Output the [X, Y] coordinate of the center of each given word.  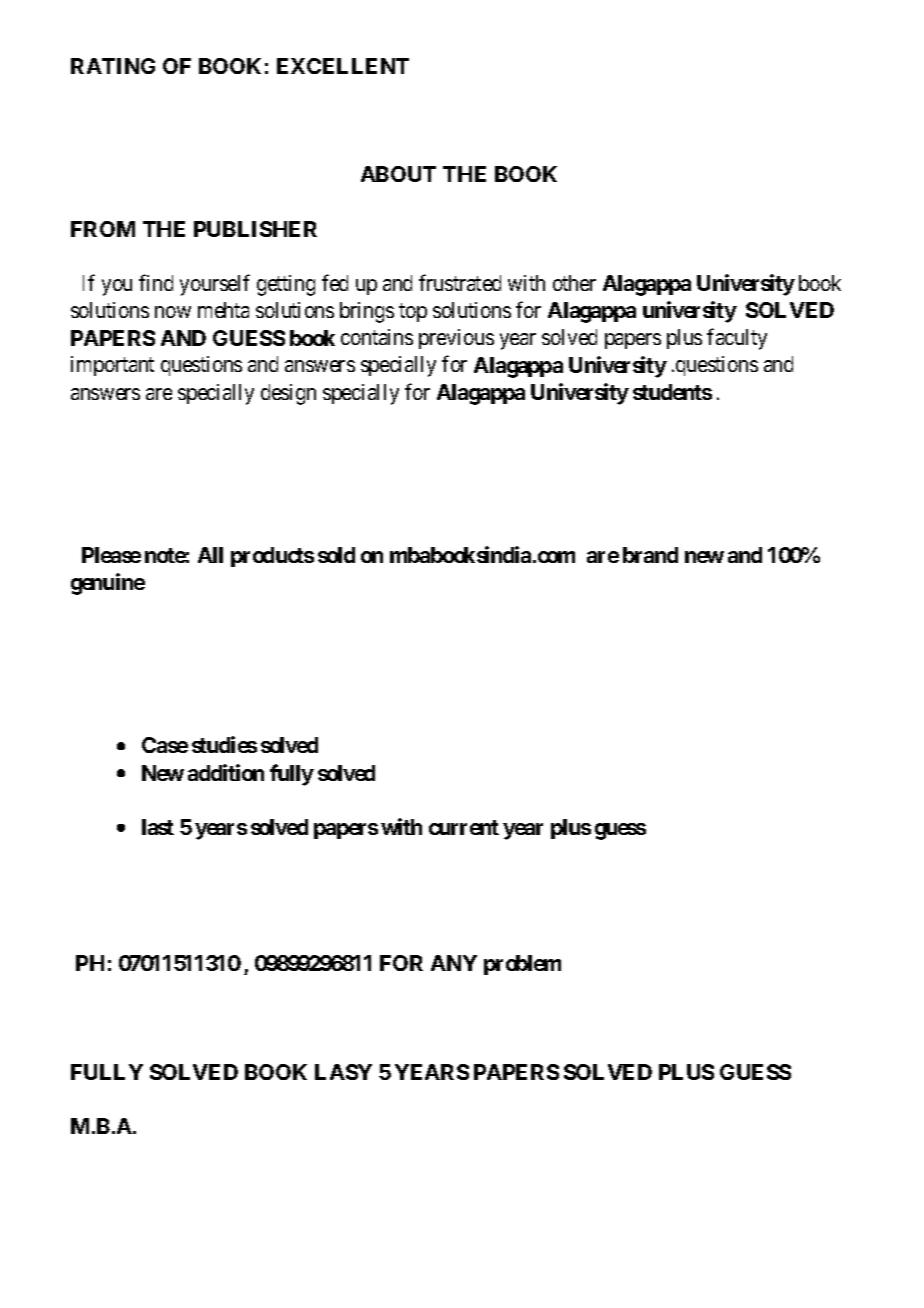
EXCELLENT [343, 66]
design [288, 394]
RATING [113, 66]
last [158, 827]
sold [336, 555]
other [574, 283]
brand [650, 555]
